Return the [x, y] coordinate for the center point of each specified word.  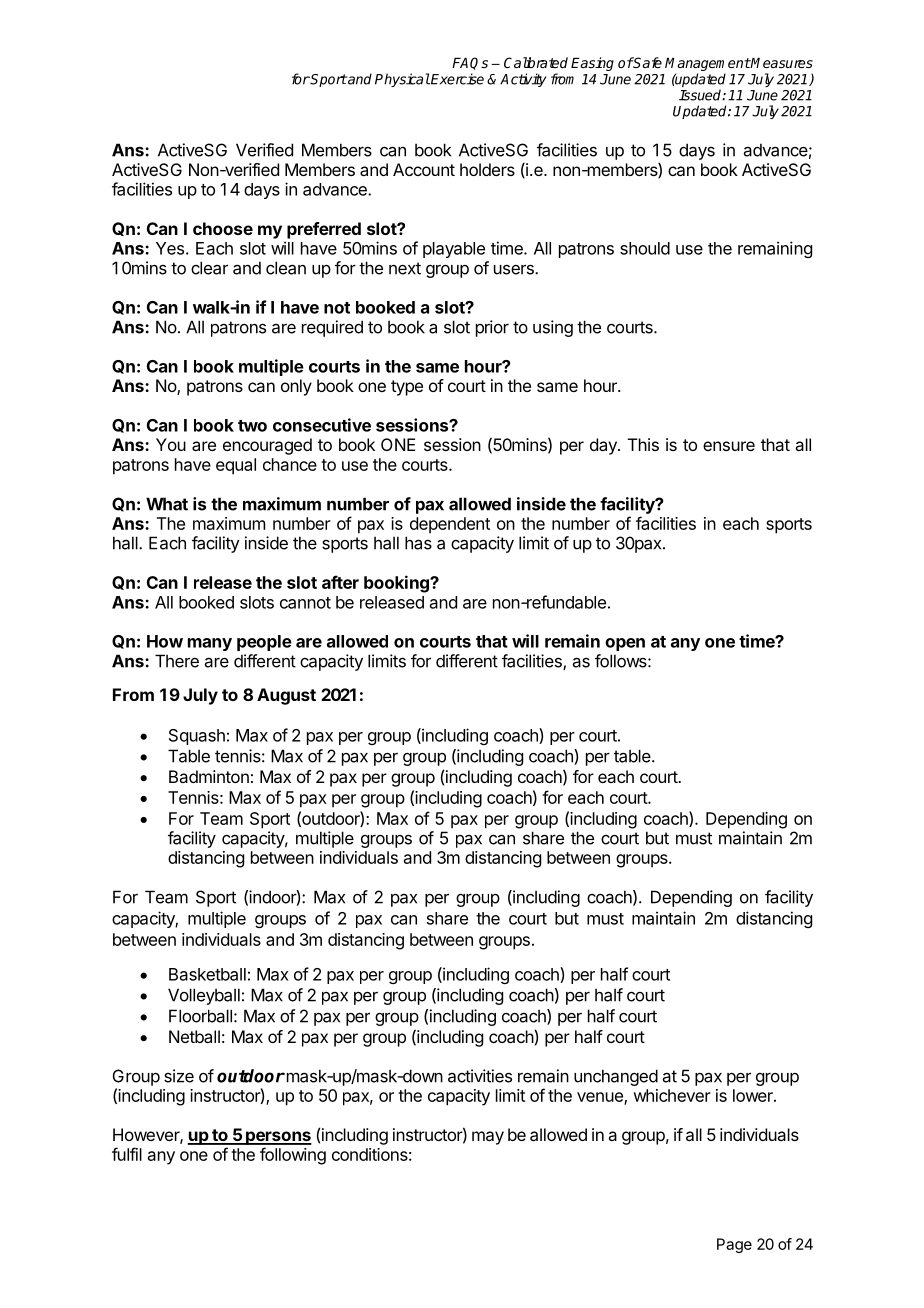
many [210, 644]
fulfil [127, 1154]
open [625, 644]
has [418, 543]
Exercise [456, 79]
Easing [592, 64]
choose [223, 228]
